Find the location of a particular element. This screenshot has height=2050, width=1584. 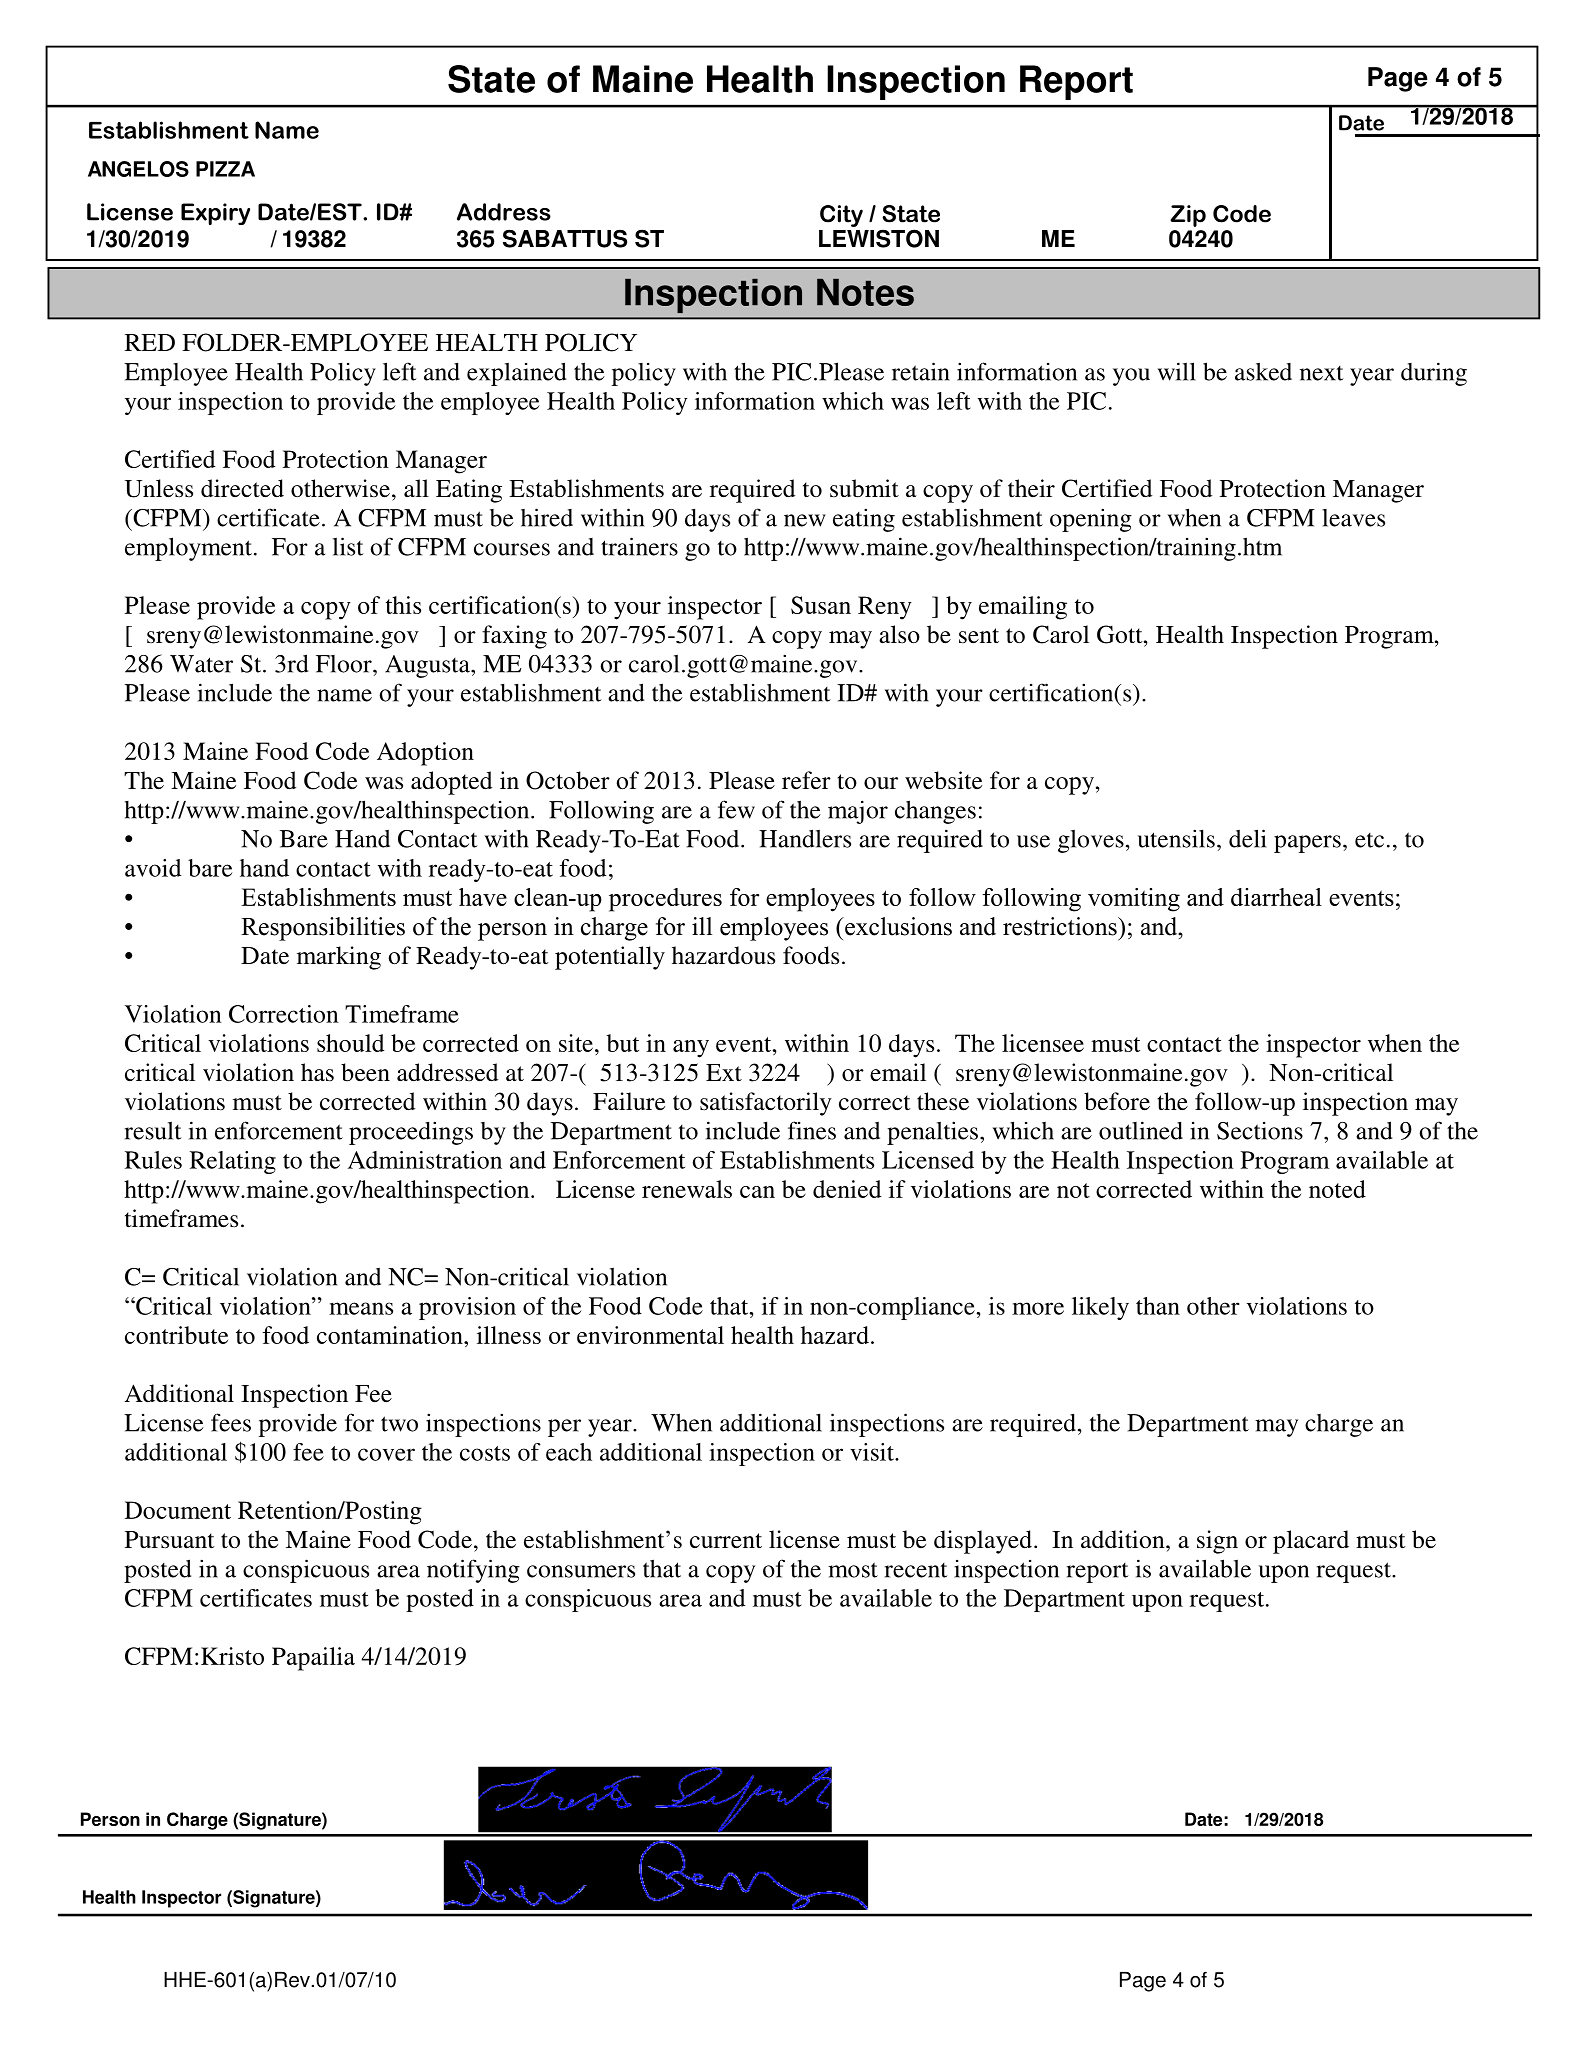

Floor is located at coordinates (345, 664).
